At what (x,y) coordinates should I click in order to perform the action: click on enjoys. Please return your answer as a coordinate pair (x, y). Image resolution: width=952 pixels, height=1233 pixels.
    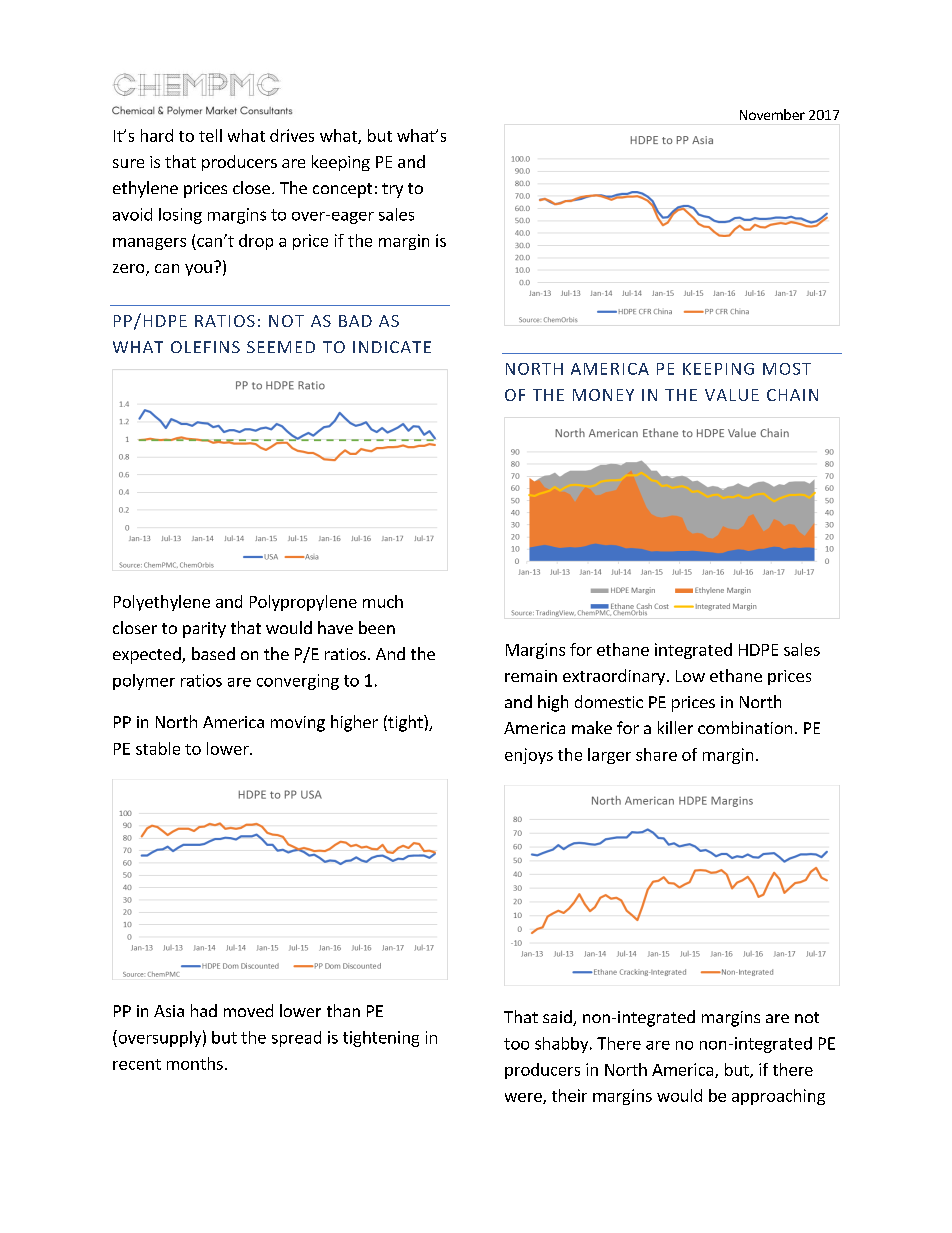
    Looking at the image, I should click on (529, 756).
